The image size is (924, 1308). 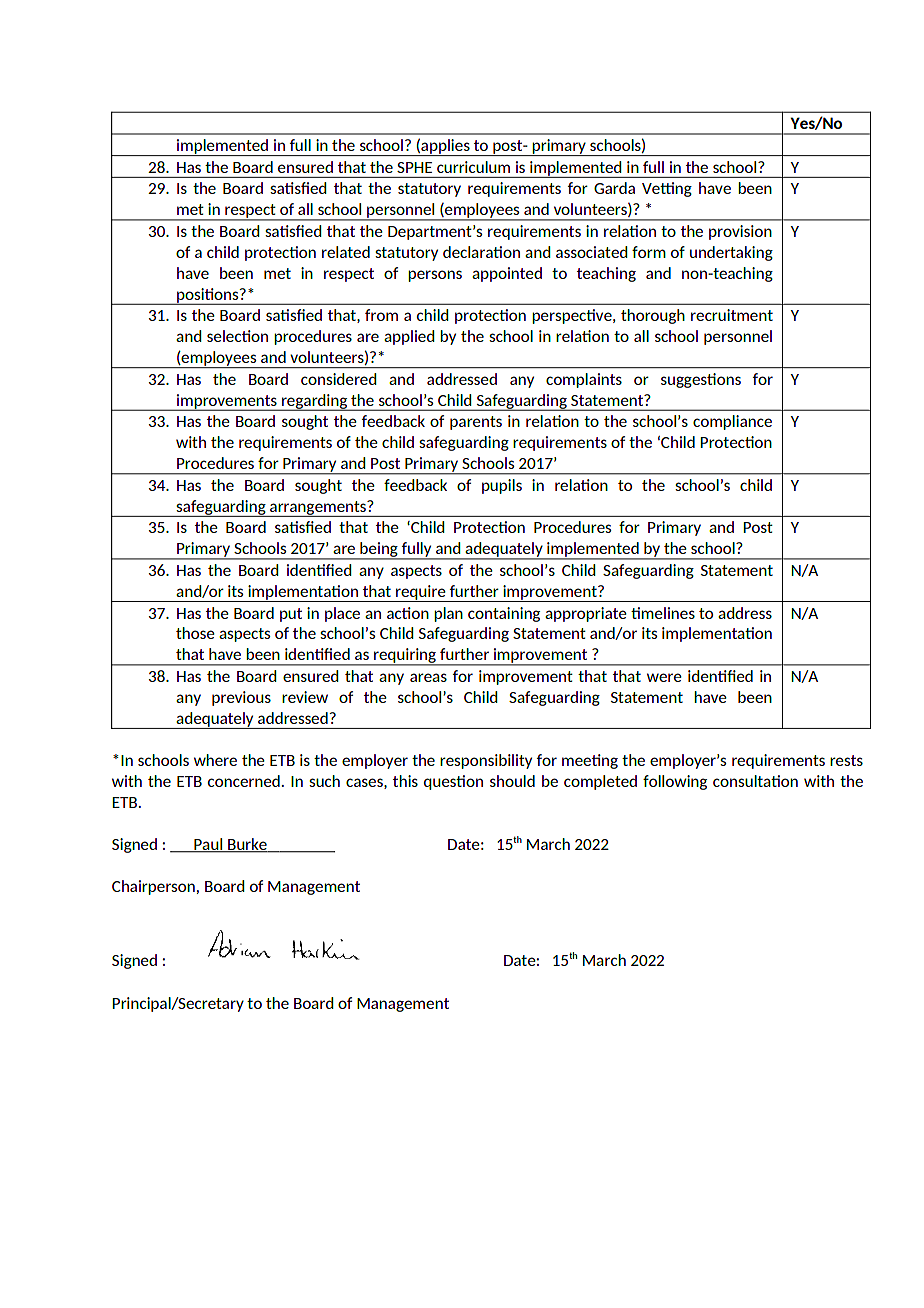 What do you see at coordinates (346, 252) in the document?
I see `related` at bounding box center [346, 252].
